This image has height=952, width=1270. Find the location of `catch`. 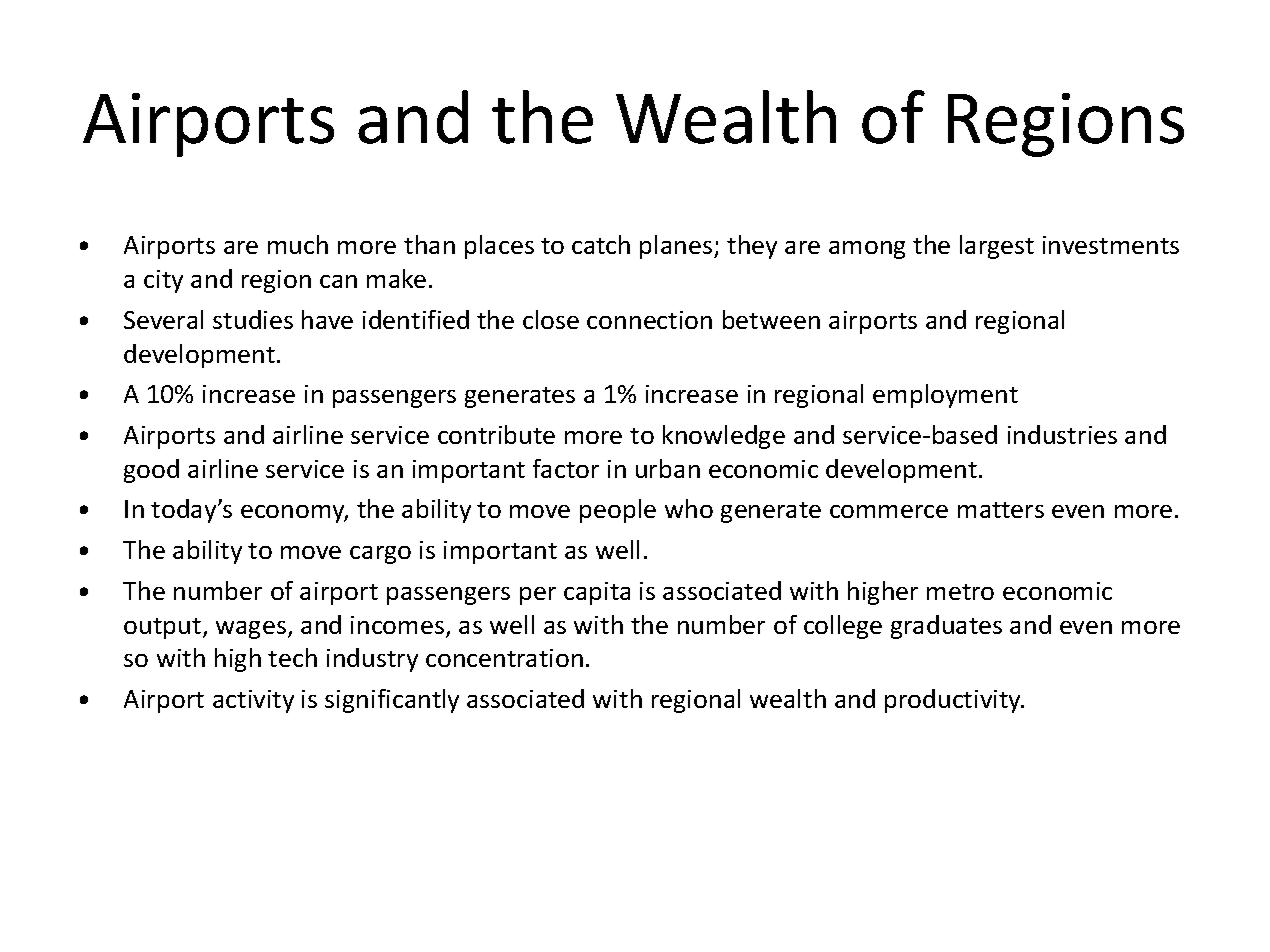

catch is located at coordinates (601, 244).
